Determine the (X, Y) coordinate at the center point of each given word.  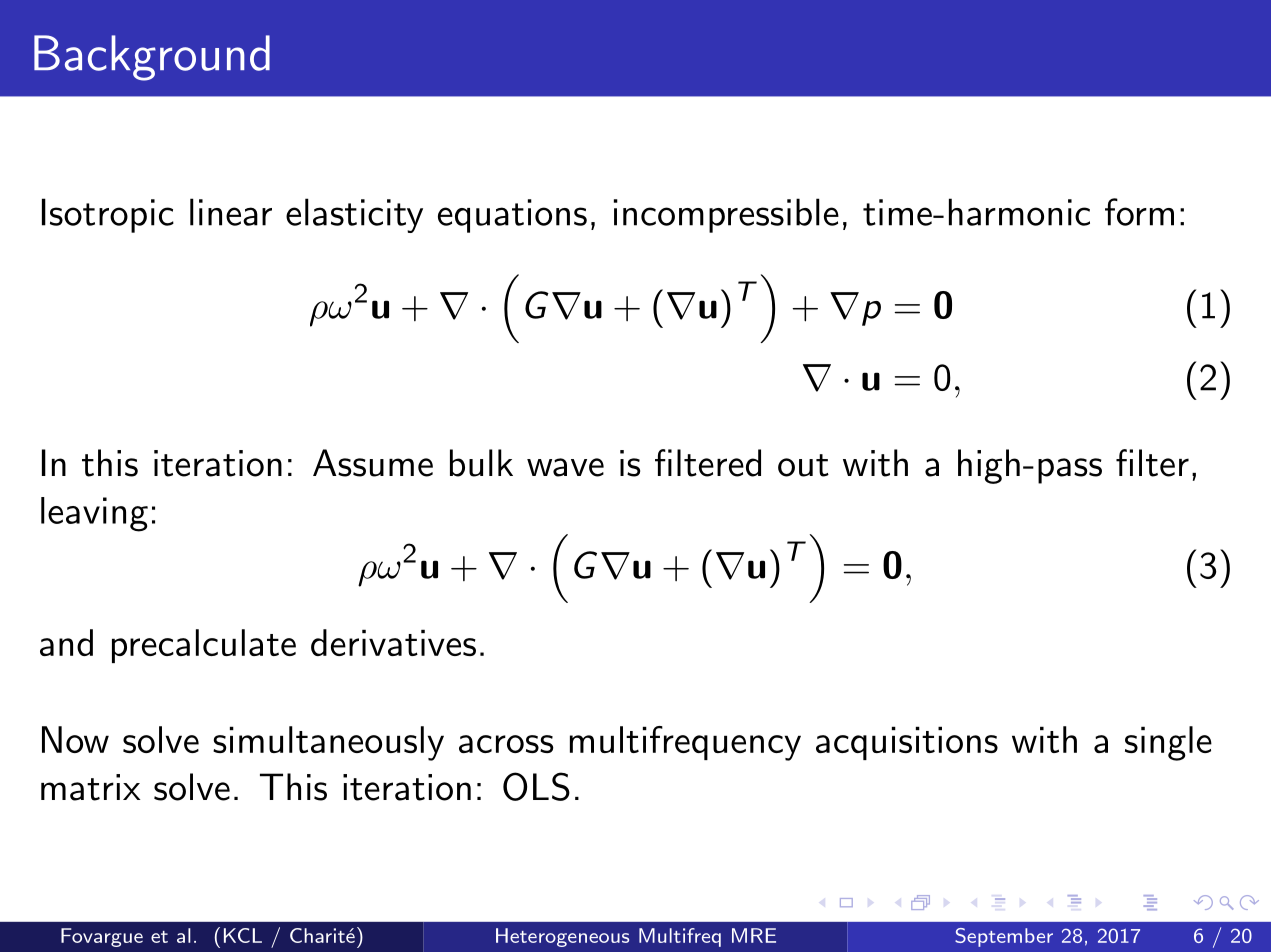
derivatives (393, 642)
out (803, 465)
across (506, 744)
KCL (243, 935)
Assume (373, 463)
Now (75, 739)
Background (152, 58)
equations (512, 216)
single (1168, 743)
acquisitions (907, 743)
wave (565, 467)
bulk (481, 463)
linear (231, 212)
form (1139, 212)
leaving (94, 514)
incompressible (726, 215)
